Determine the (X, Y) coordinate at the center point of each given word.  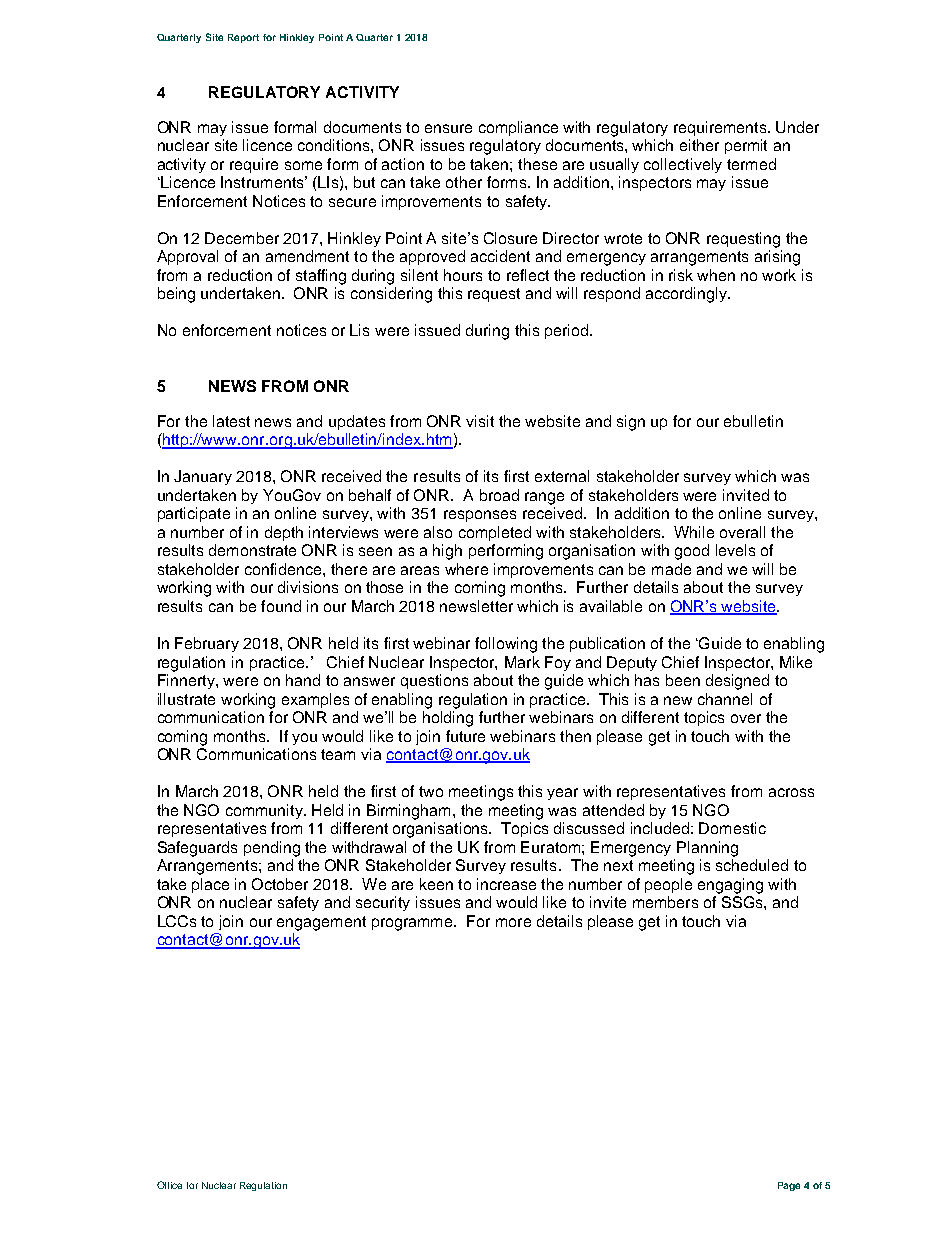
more (513, 922)
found (281, 606)
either (699, 145)
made (671, 569)
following (506, 645)
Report (243, 38)
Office (169, 1185)
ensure (448, 128)
